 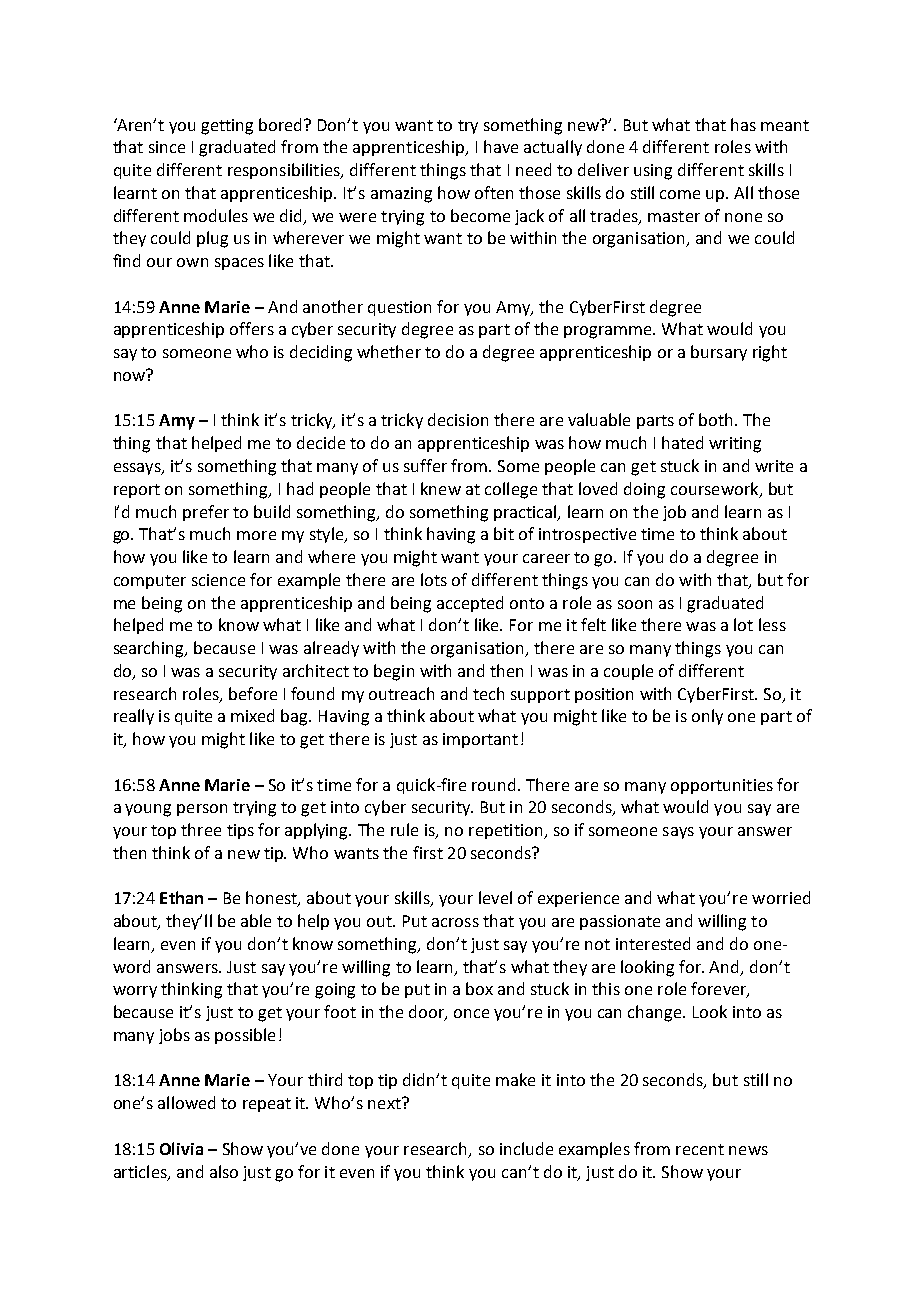 What do you see at coordinates (150, 649) in the page?
I see `searching` at bounding box center [150, 649].
